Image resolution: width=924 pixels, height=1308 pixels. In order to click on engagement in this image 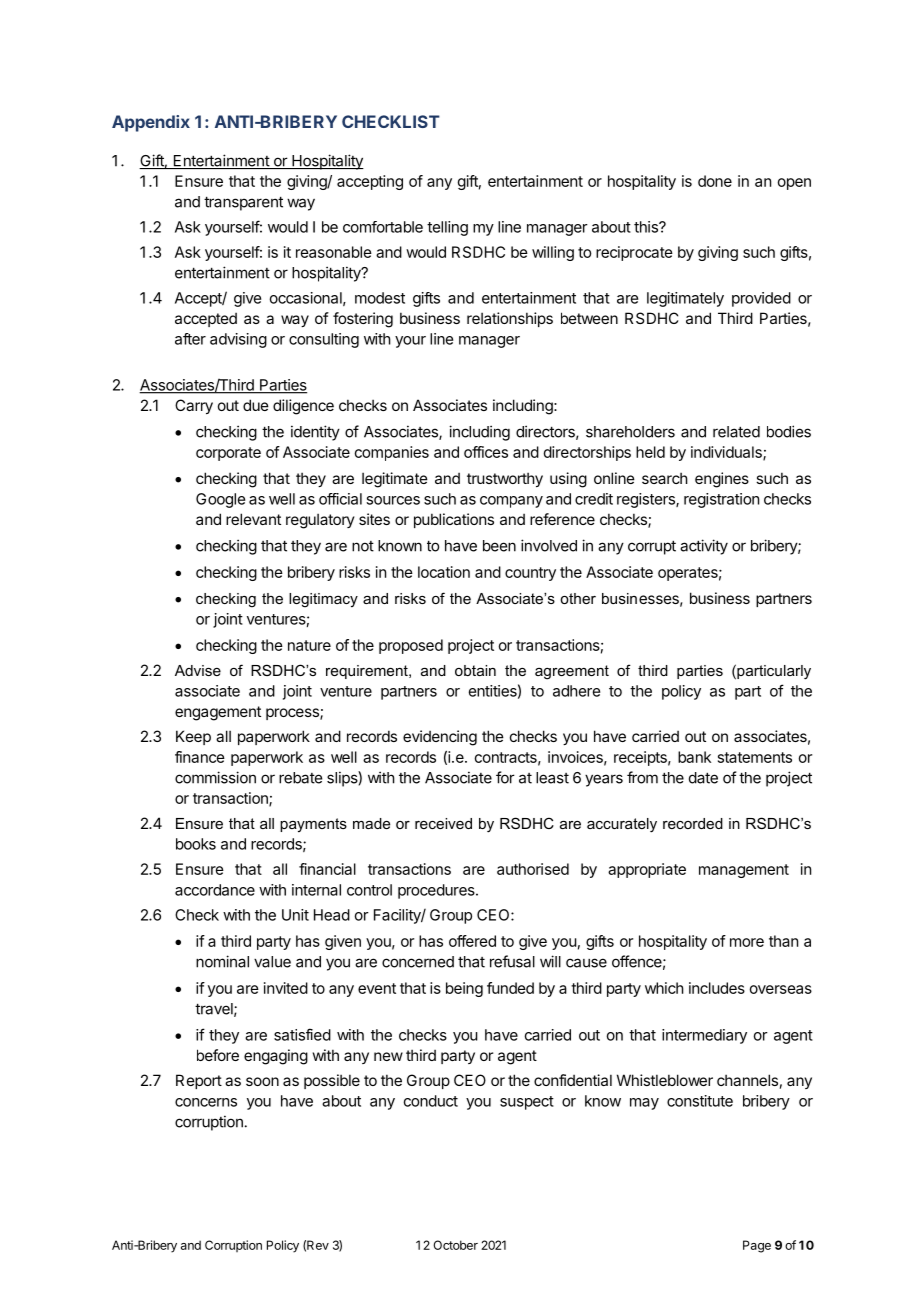, I will do `click(218, 713)`.
